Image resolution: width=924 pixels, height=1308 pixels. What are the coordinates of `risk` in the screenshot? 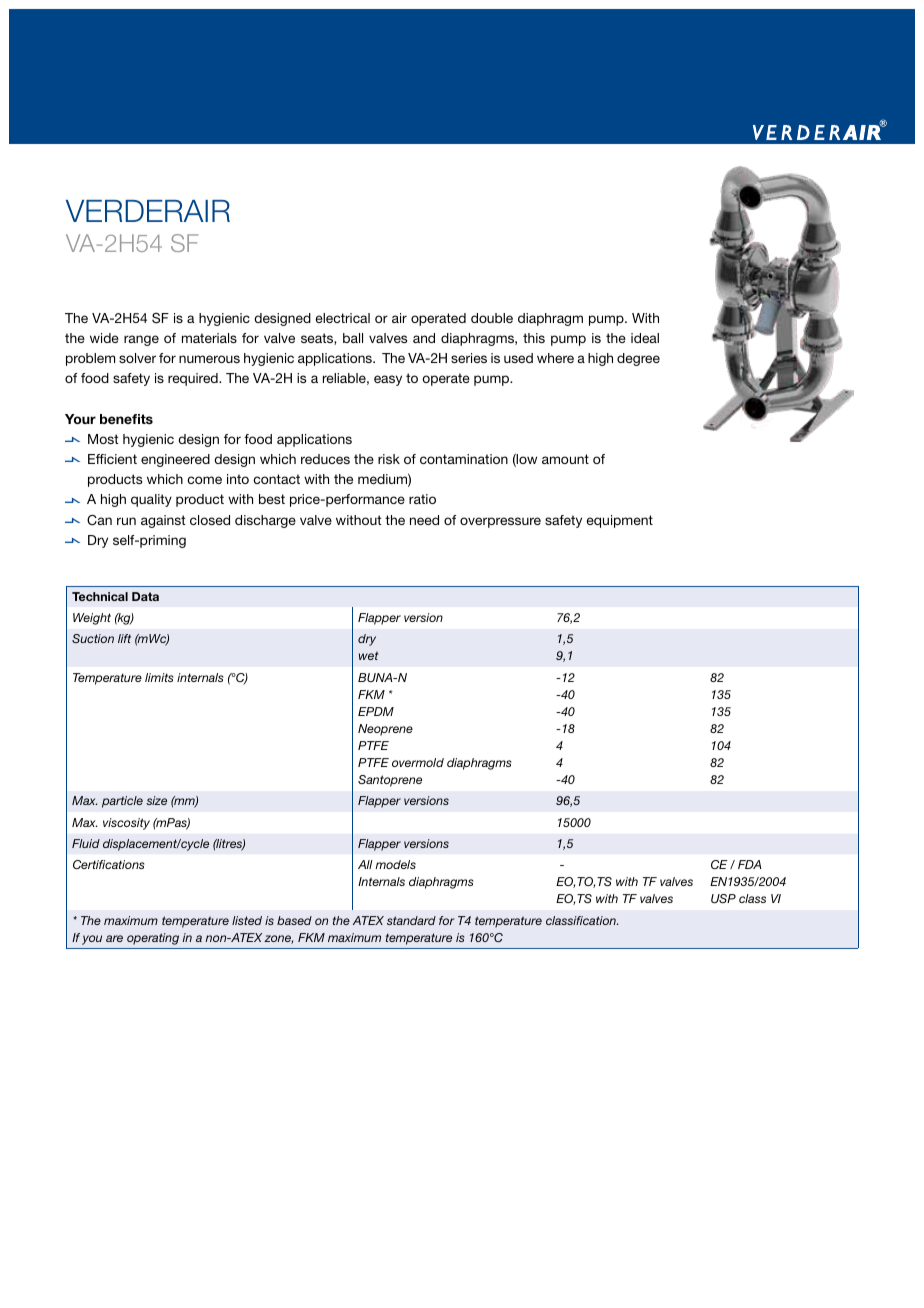 It's located at (389, 459).
